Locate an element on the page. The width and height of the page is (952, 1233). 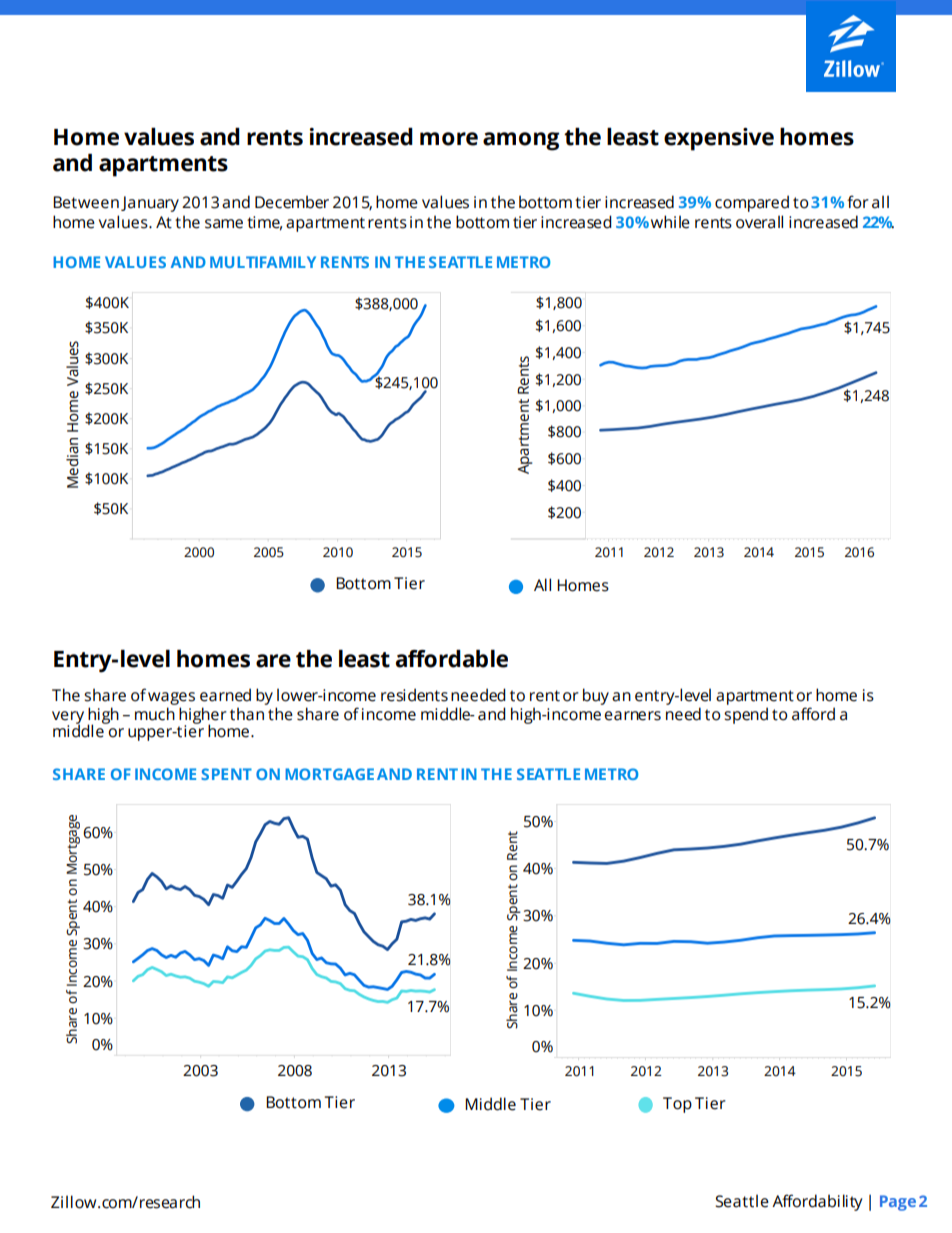
Page is located at coordinates (898, 1203).
